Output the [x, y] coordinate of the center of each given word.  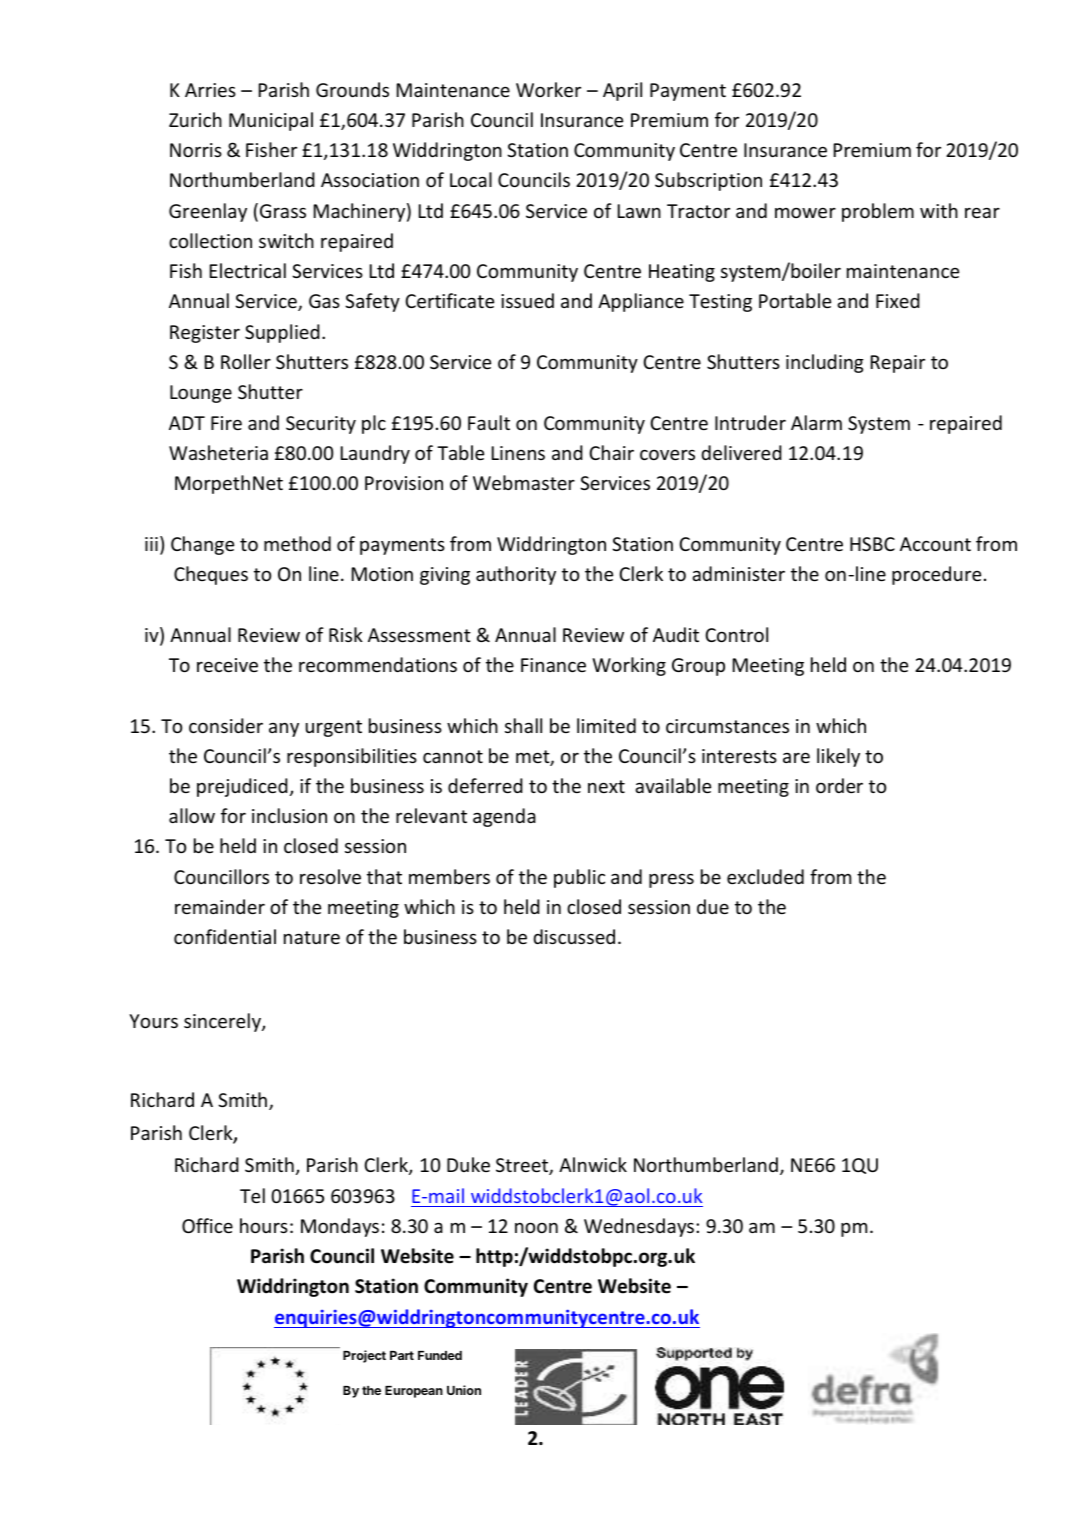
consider [226, 725]
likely [838, 757]
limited [606, 725]
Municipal [271, 121]
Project [364, 1356]
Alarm [816, 422]
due [713, 906]
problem [878, 212]
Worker [548, 89]
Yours [153, 1021]
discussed [574, 936]
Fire [226, 423]
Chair [611, 452]
